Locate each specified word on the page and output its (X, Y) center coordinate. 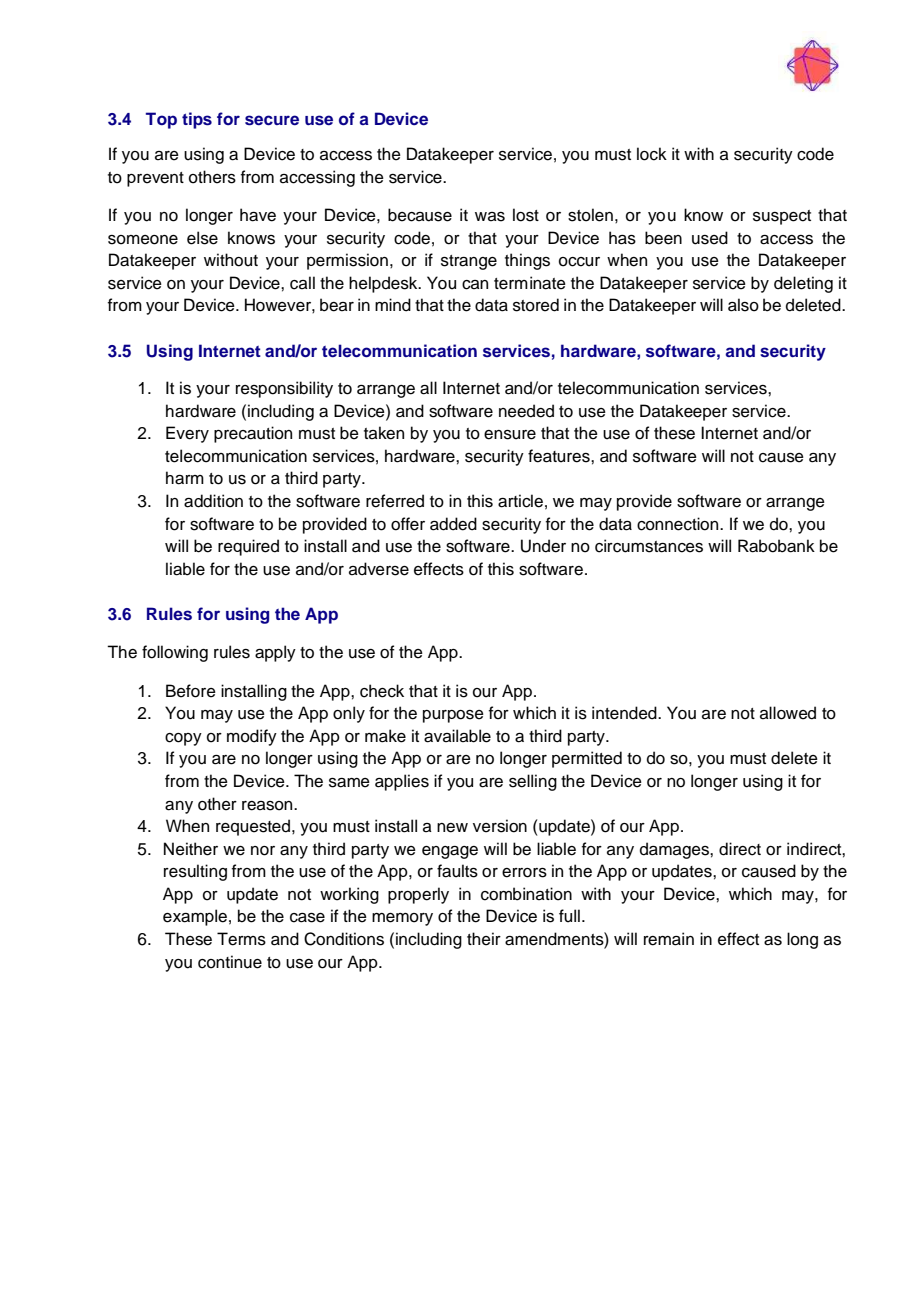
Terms (241, 939)
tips (197, 120)
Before (191, 691)
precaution (253, 434)
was (490, 217)
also (743, 305)
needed (526, 411)
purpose (453, 716)
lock (652, 154)
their (484, 939)
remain (669, 939)
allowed (788, 713)
